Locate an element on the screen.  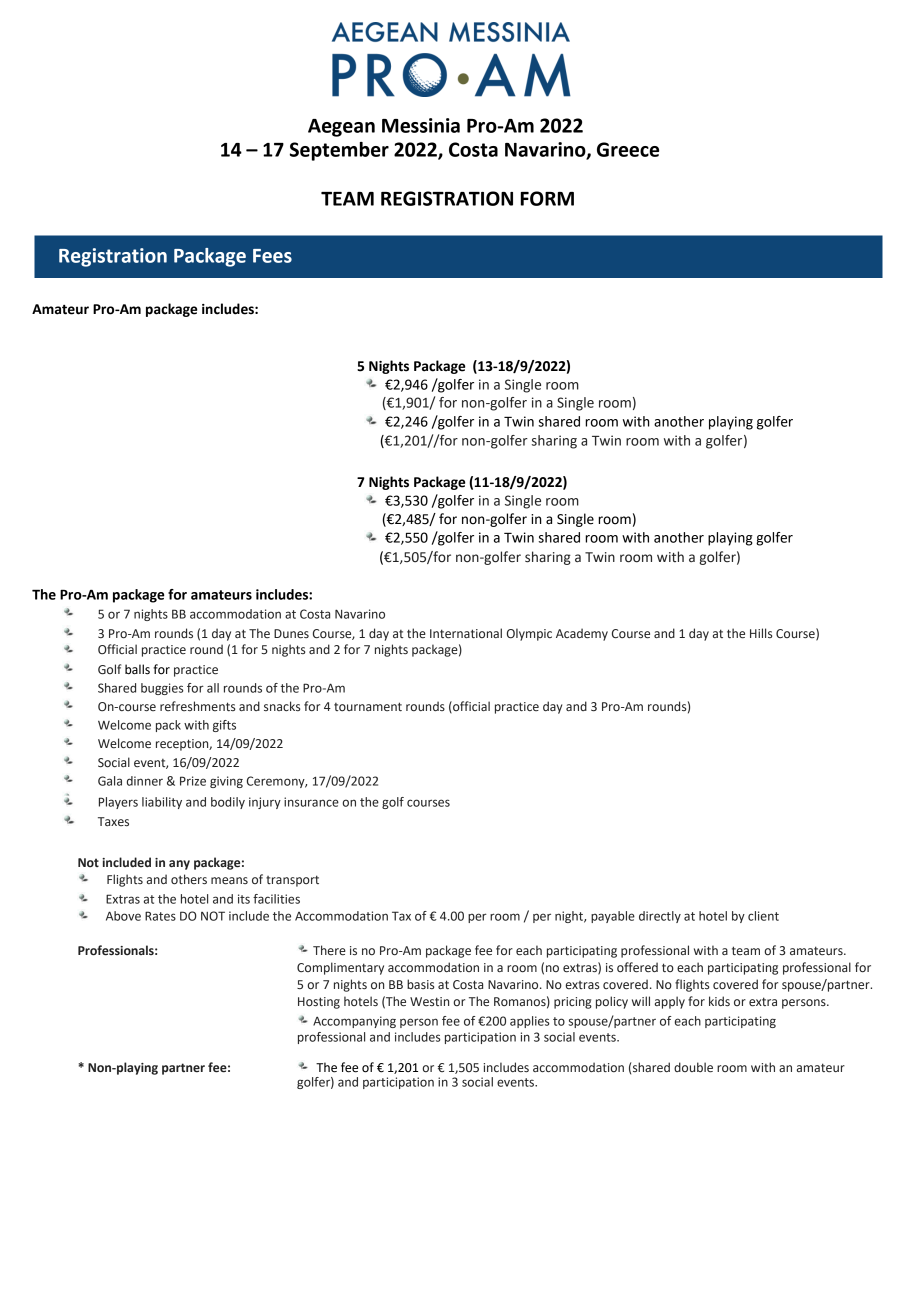
Hosting is located at coordinates (319, 1003).
